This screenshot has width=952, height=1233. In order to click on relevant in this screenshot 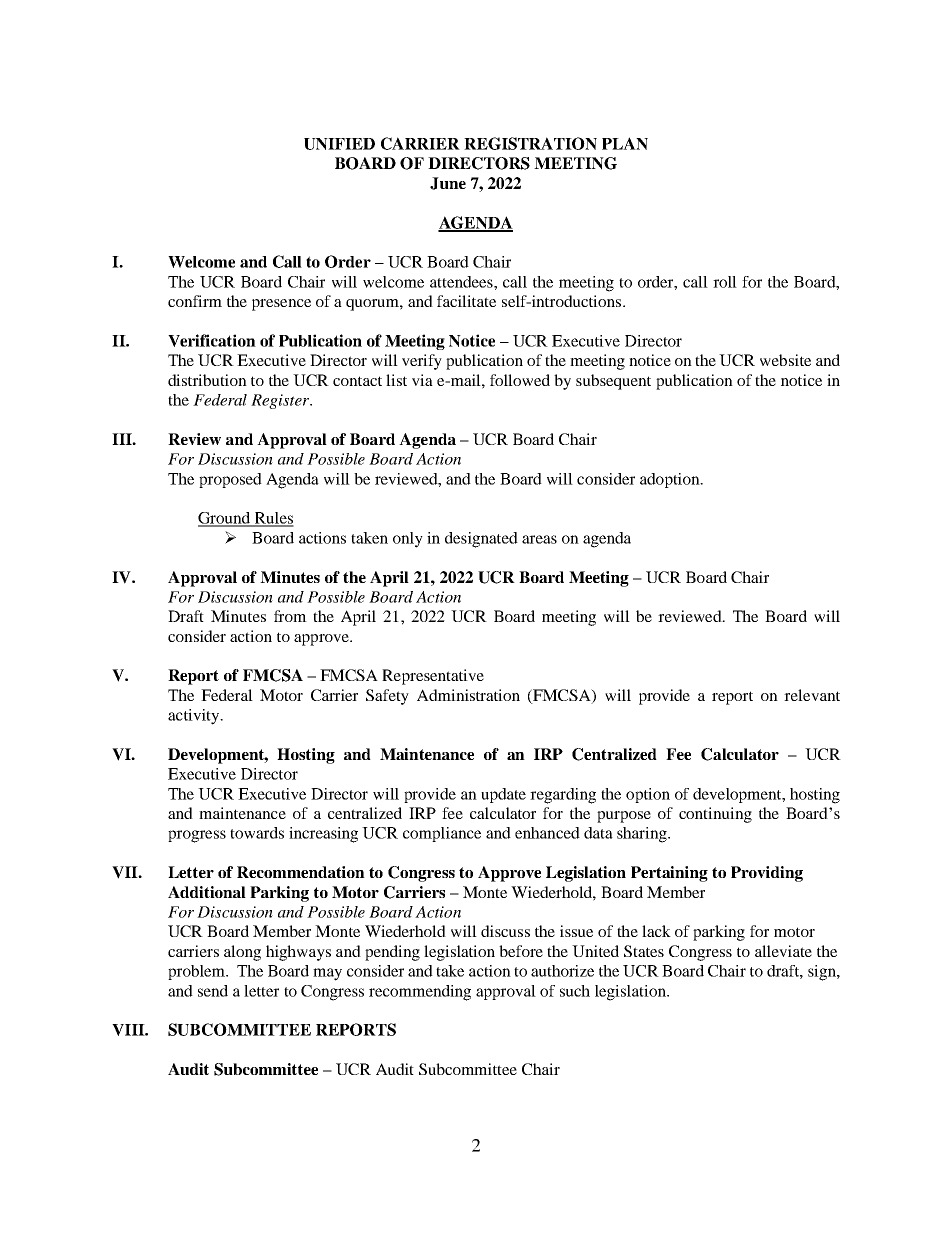, I will do `click(812, 695)`.
